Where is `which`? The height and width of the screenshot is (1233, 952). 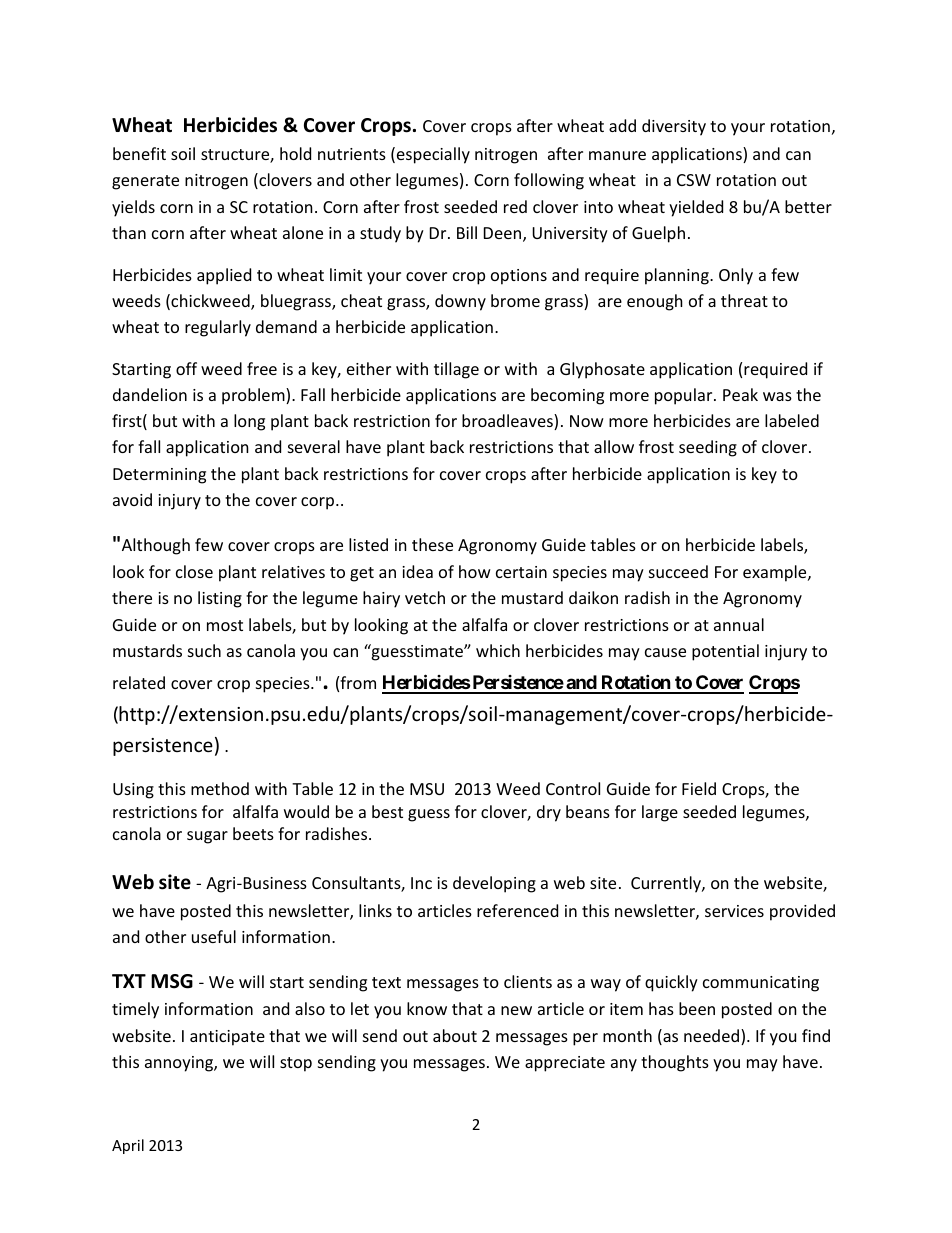 which is located at coordinates (498, 650).
